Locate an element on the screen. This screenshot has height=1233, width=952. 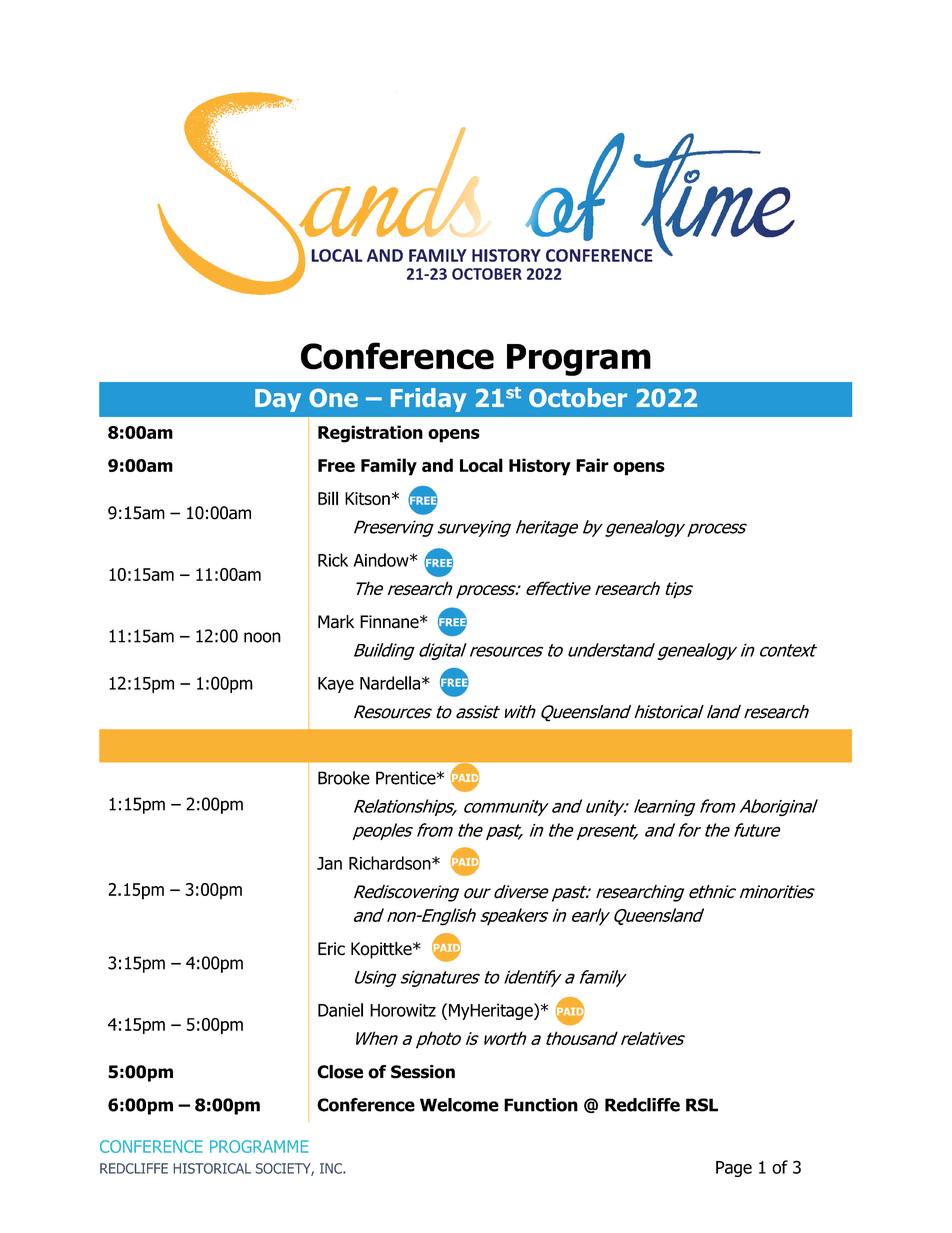
Function is located at coordinates (541, 1105).
